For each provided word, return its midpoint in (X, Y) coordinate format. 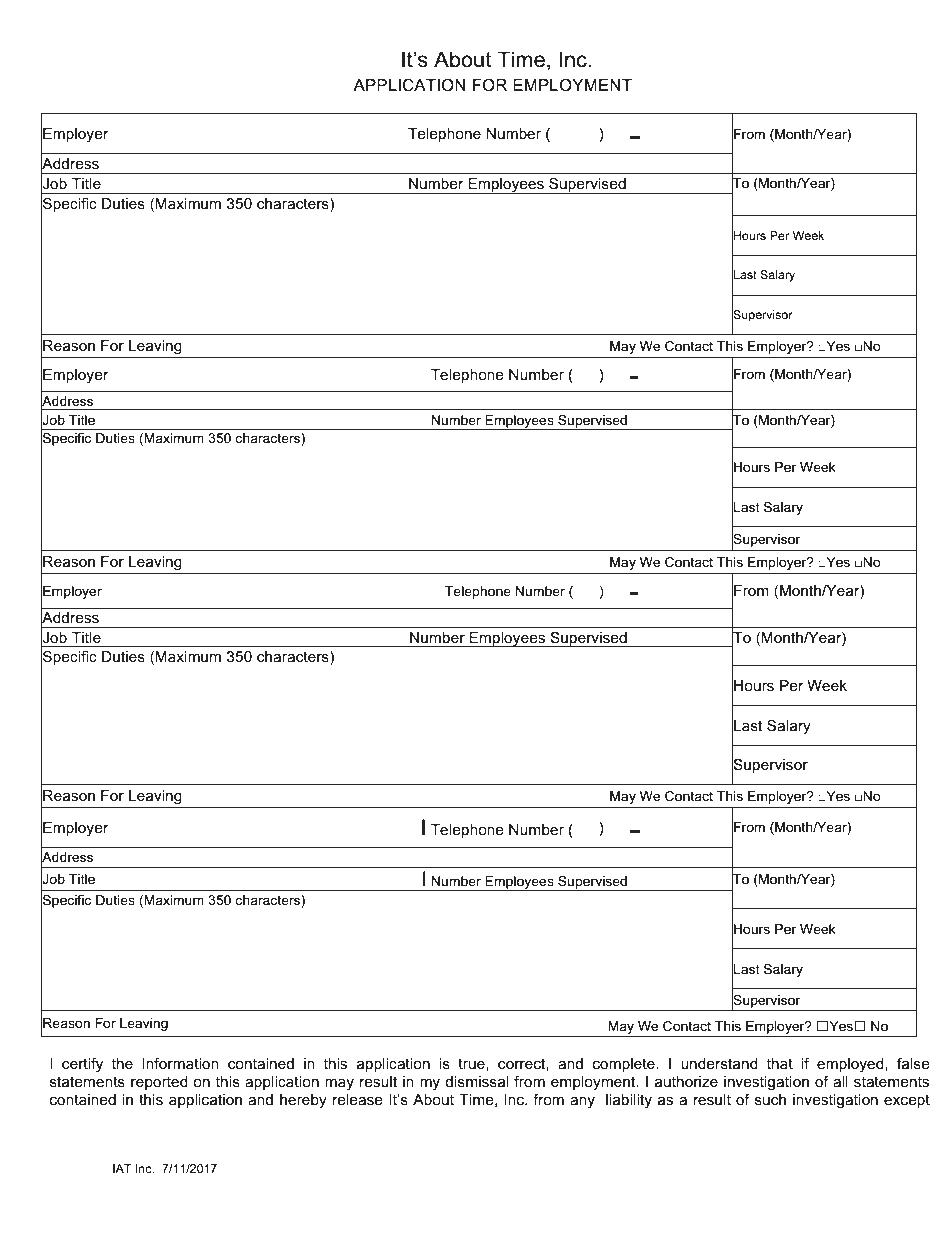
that (780, 1063)
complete (625, 1065)
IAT (122, 1168)
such (770, 1099)
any (582, 1102)
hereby (303, 1101)
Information (180, 1063)
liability (629, 1101)
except (907, 1101)
